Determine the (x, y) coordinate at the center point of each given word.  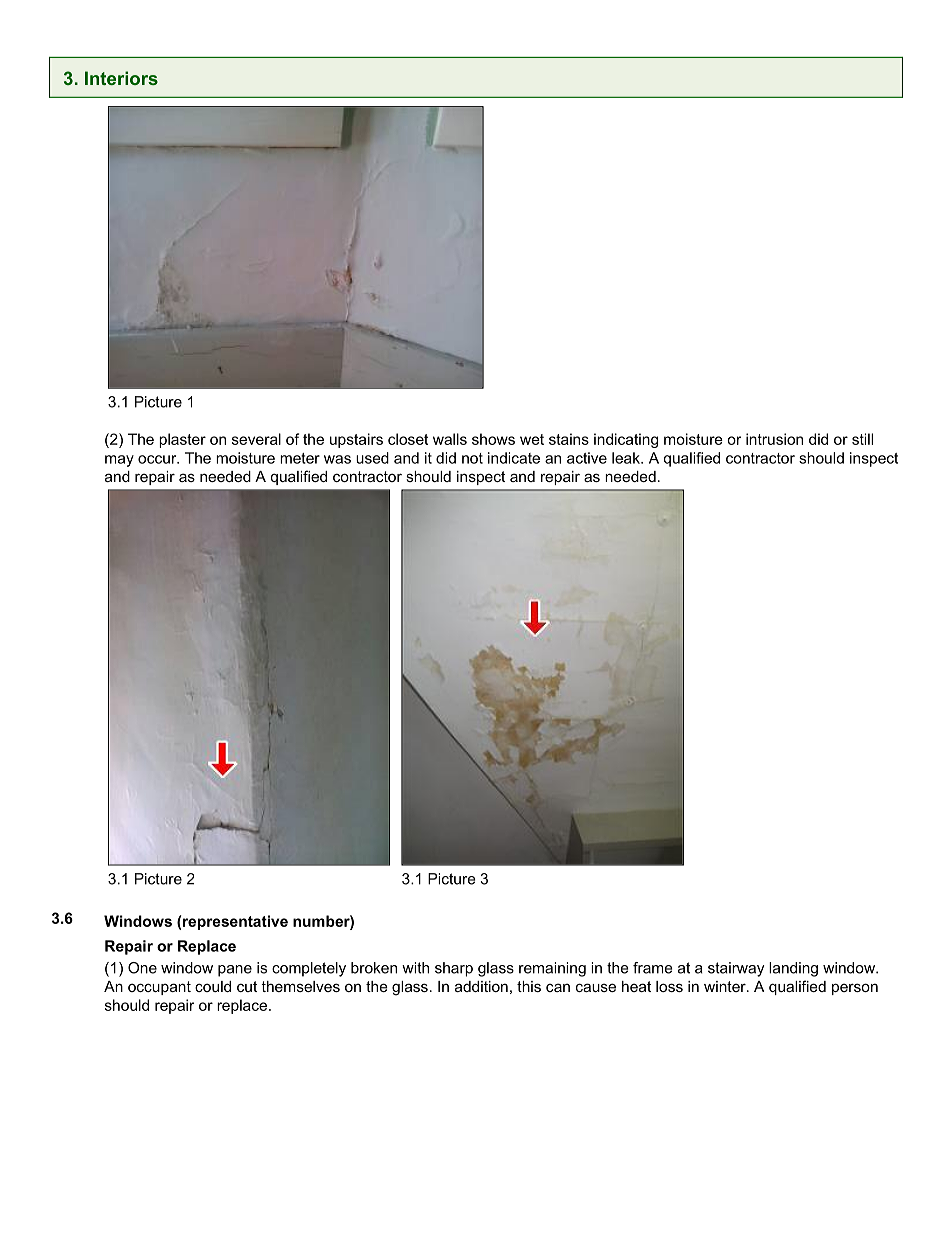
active (587, 458)
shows (493, 439)
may (119, 461)
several (256, 439)
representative (235, 922)
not (472, 458)
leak (627, 458)
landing (793, 969)
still (862, 439)
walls (450, 439)
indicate (514, 458)
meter (300, 458)
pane (235, 971)
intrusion (774, 439)
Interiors (121, 78)
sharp (454, 969)
